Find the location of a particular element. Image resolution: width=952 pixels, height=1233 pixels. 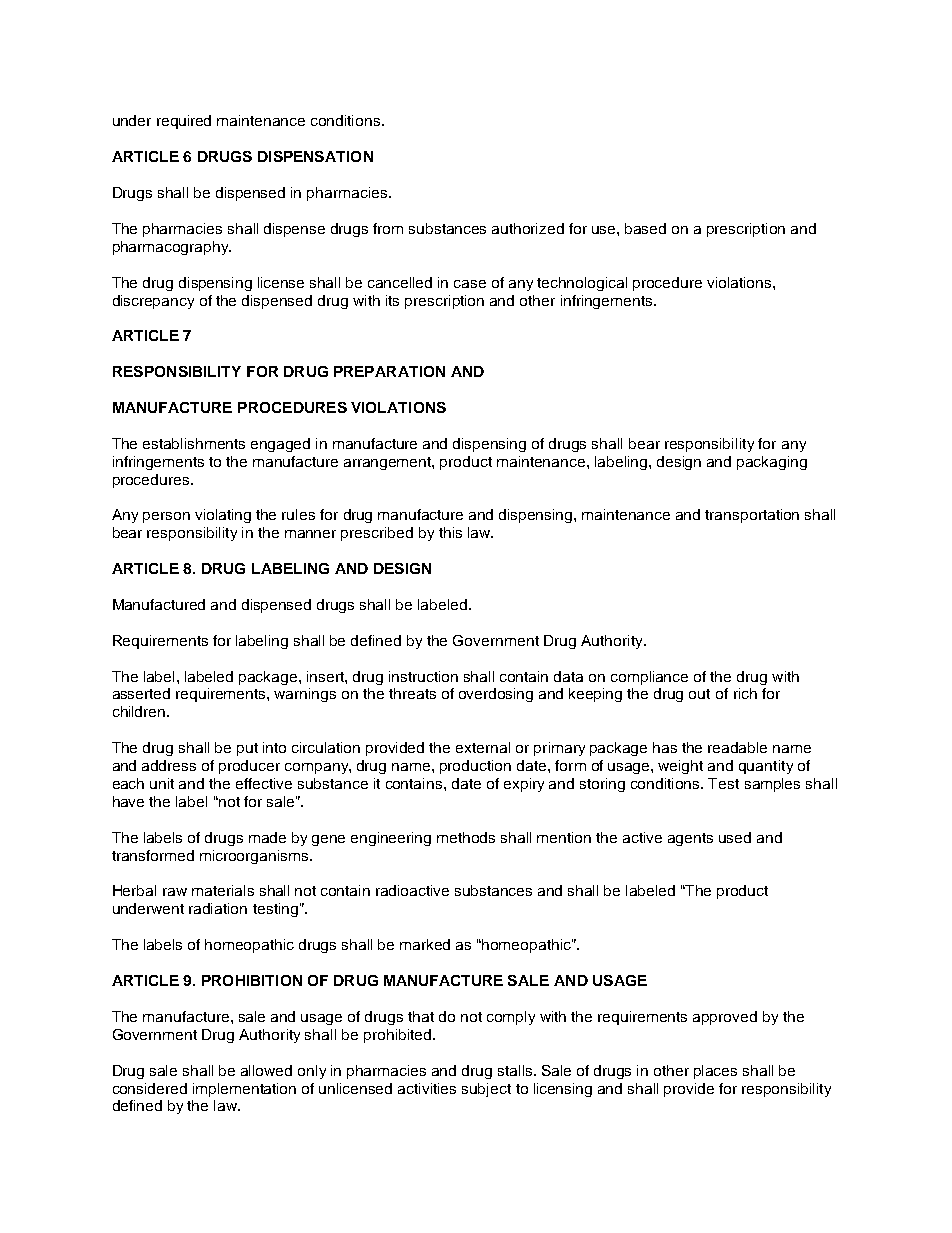

compliance is located at coordinates (649, 678).
